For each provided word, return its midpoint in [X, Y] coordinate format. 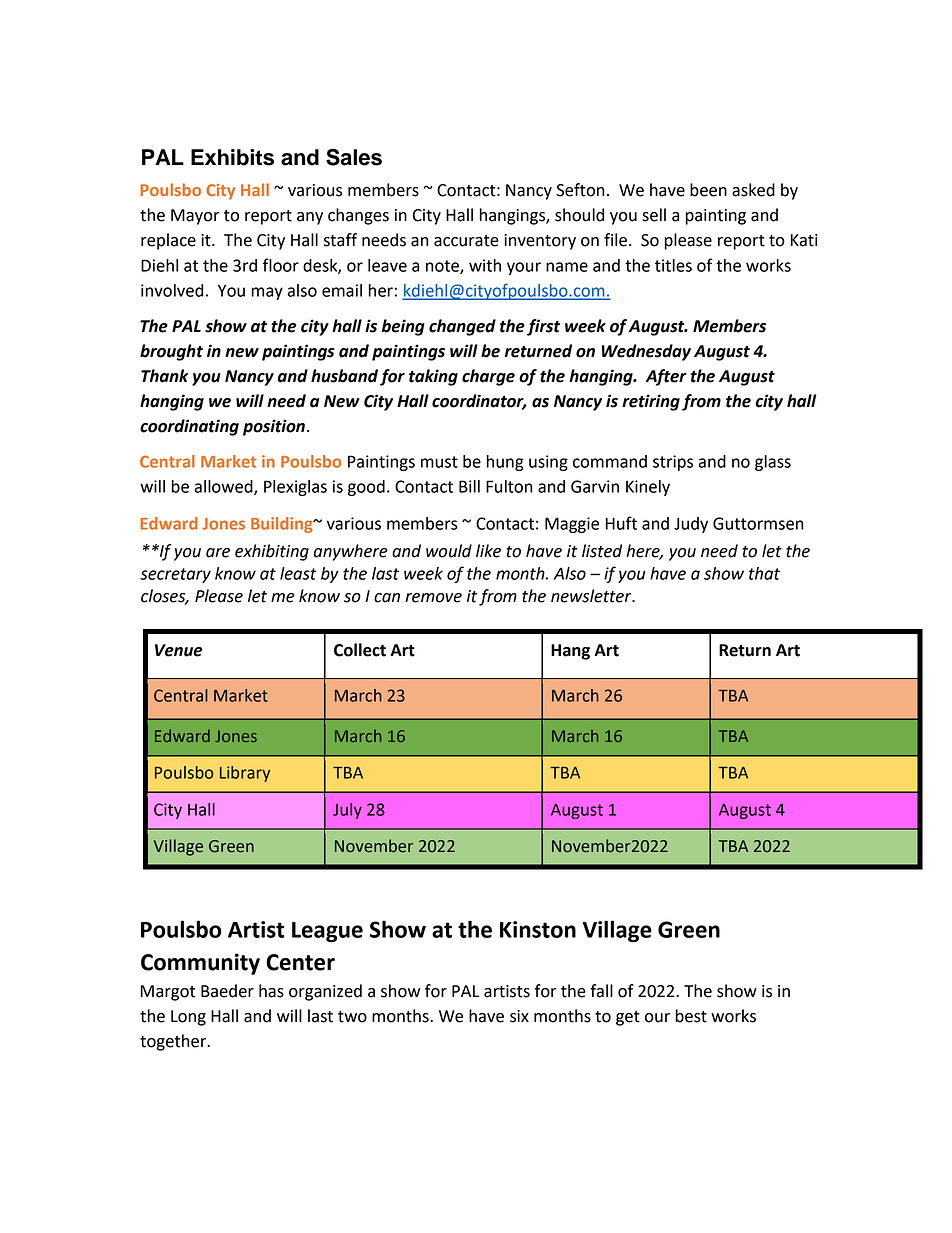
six [519, 1016]
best [691, 1016]
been [708, 190]
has [271, 991]
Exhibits [232, 157]
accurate [466, 241]
